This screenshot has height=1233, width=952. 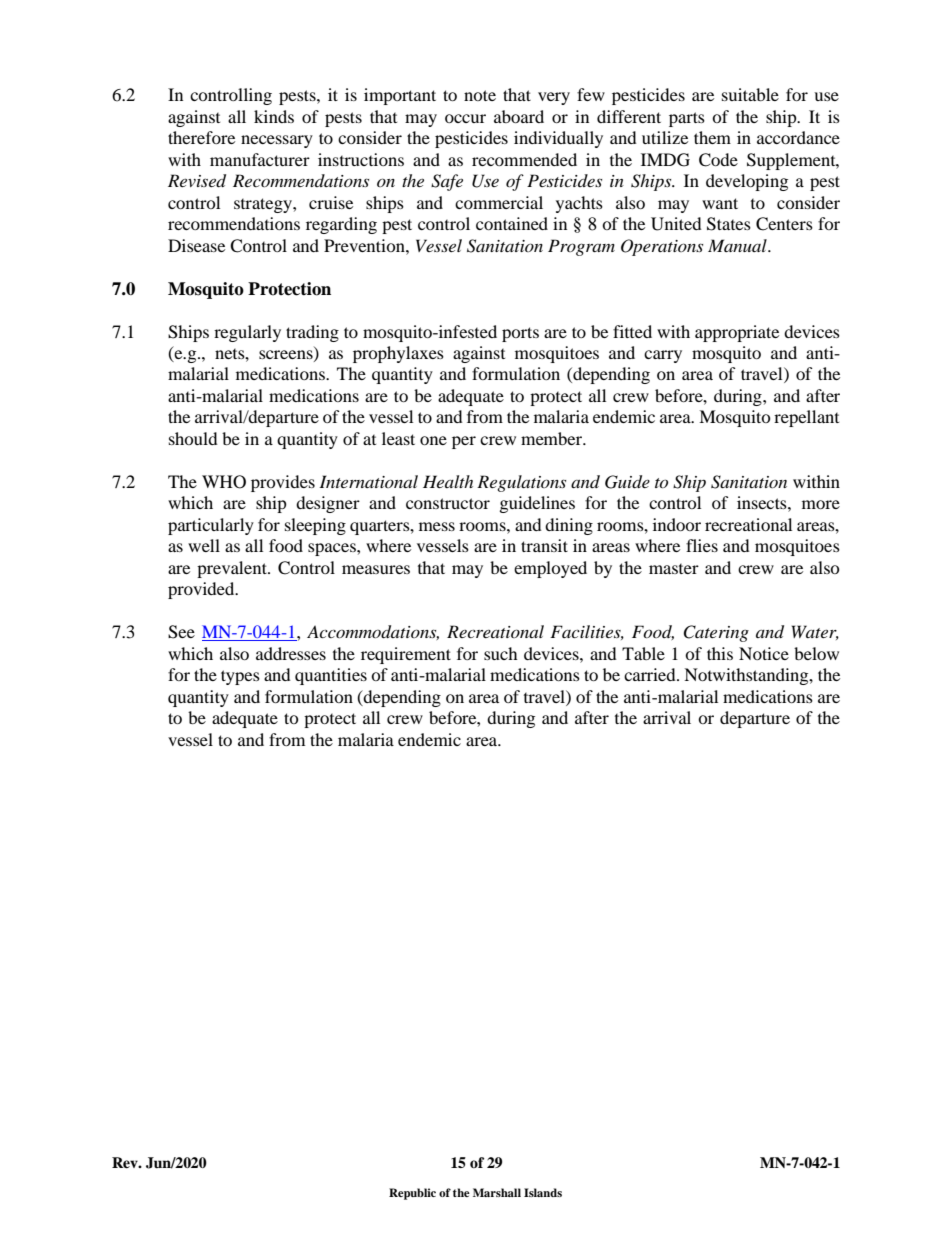 I want to click on kinds, so click(x=274, y=116).
